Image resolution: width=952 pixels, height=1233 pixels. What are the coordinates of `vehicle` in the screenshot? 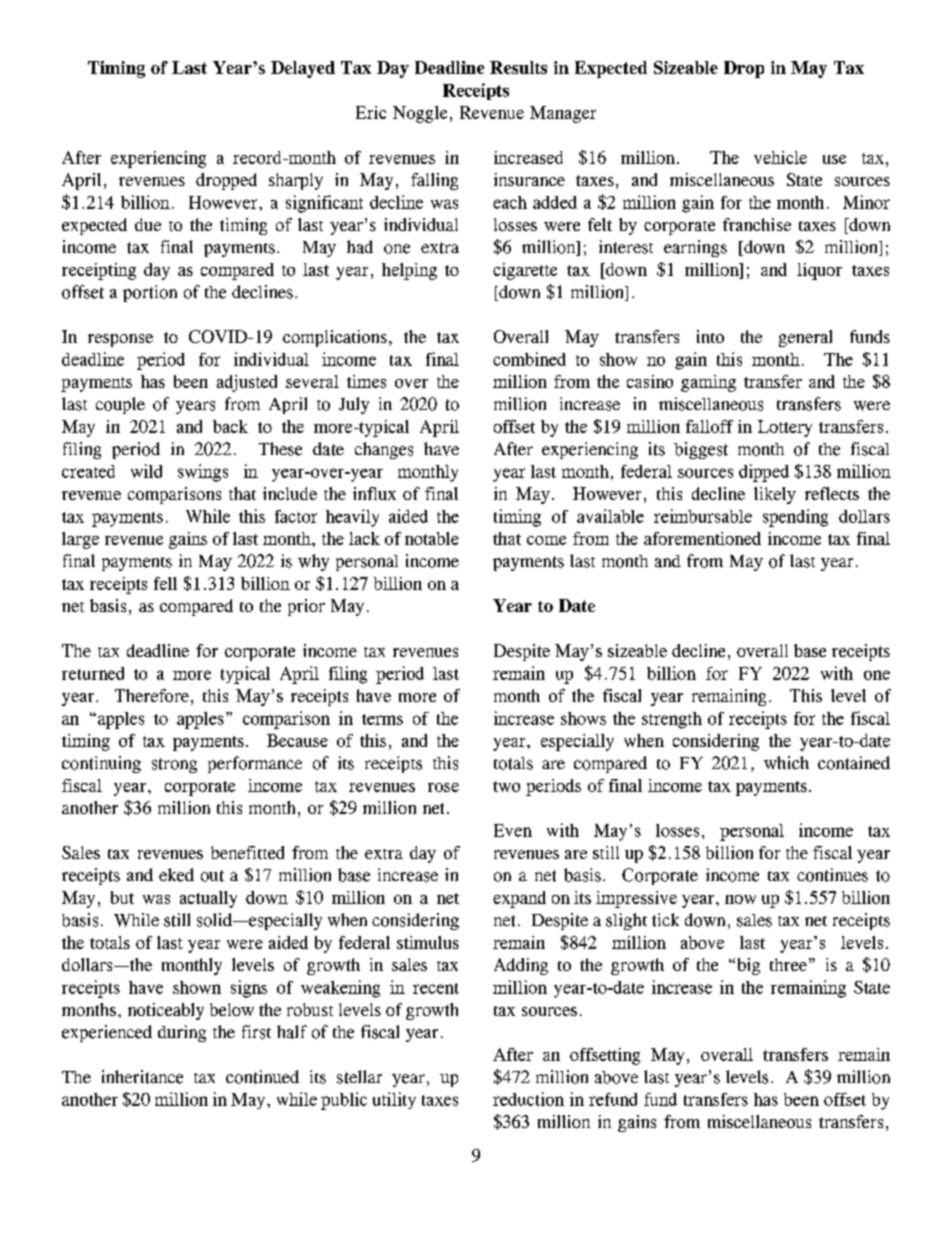 It's located at (780, 157).
